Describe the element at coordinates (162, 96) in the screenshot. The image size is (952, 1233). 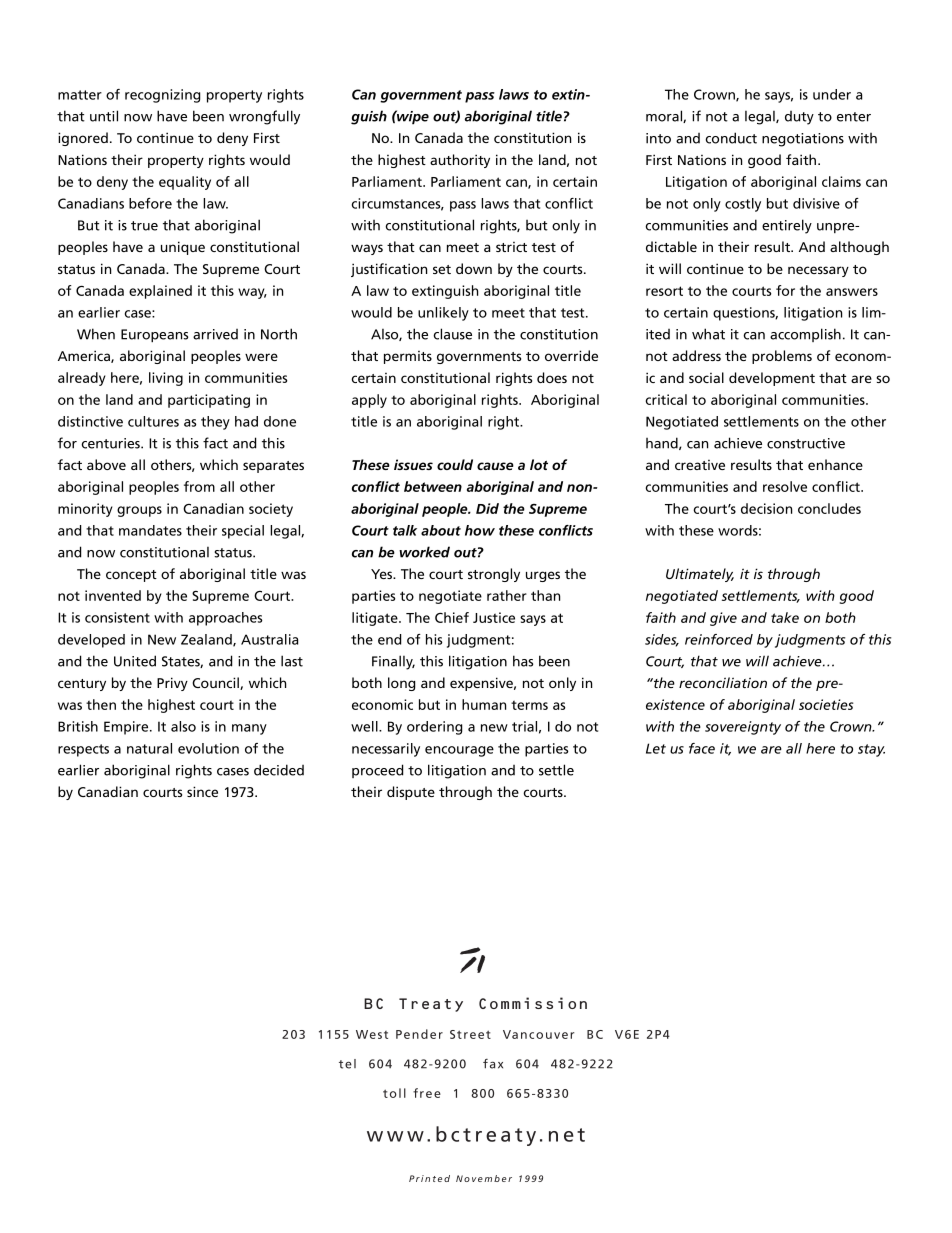
I see `recognizing` at that location.
